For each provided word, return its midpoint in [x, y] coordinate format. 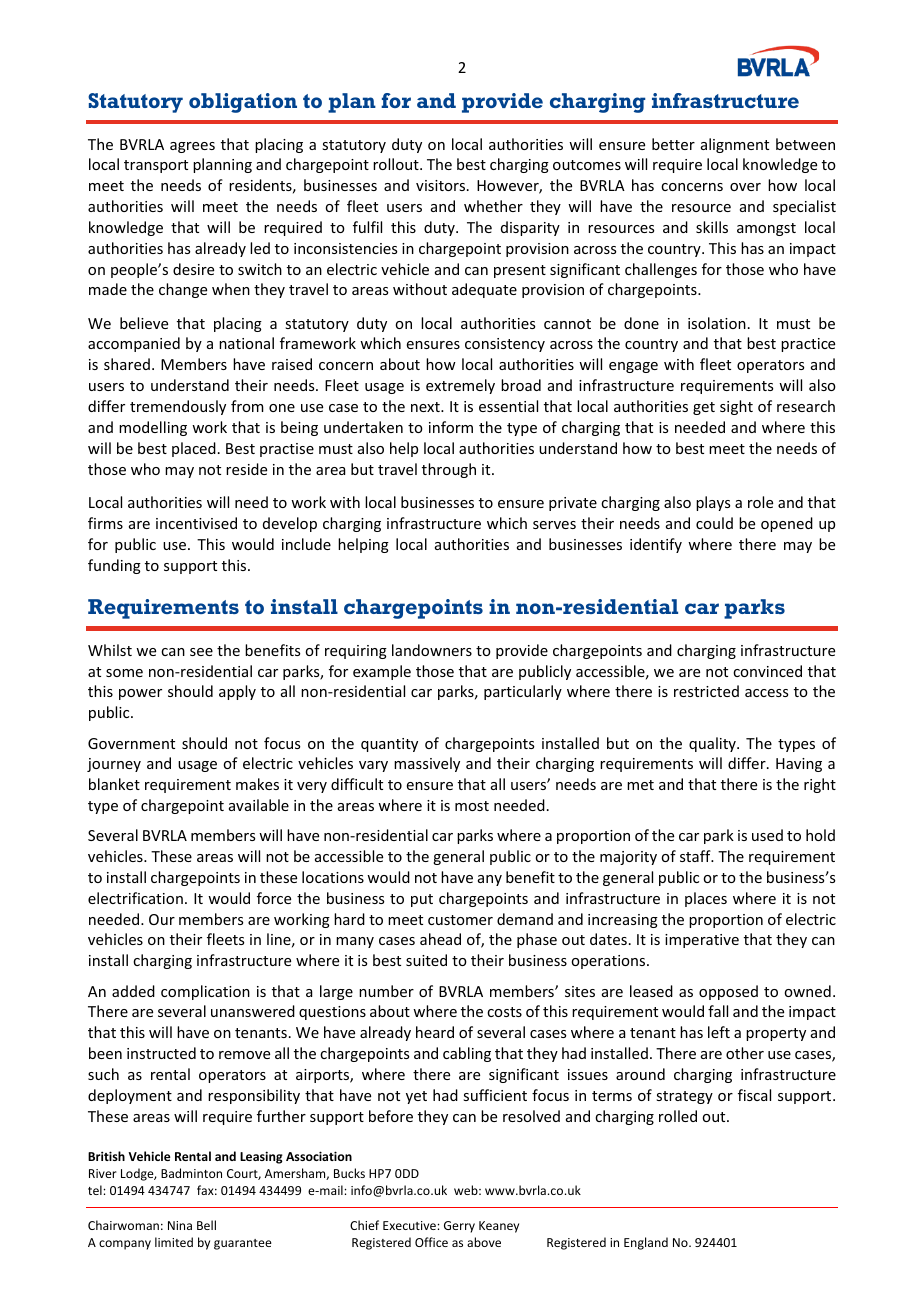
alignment [735, 145]
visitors [442, 185]
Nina [180, 1225]
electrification [135, 898]
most [472, 806]
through [449, 470]
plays [713, 503]
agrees [192, 147]
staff [696, 856]
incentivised [196, 523]
